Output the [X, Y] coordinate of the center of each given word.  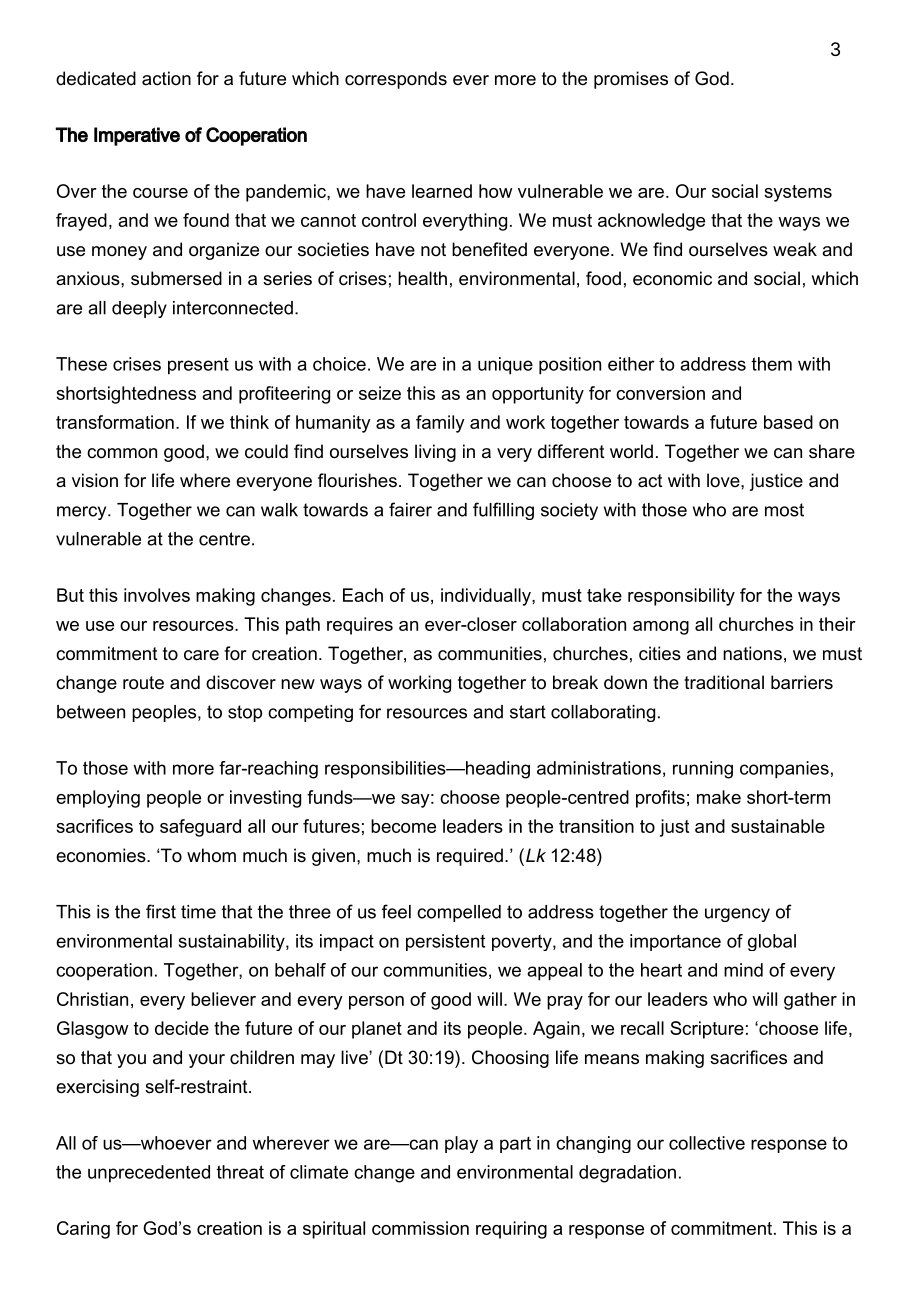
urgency [737, 915]
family [440, 424]
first [161, 911]
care [201, 655]
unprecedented [149, 1174]
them [772, 364]
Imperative [137, 136]
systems [798, 193]
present [198, 366]
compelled [459, 913]
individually [487, 597]
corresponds [396, 80]
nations [752, 653]
